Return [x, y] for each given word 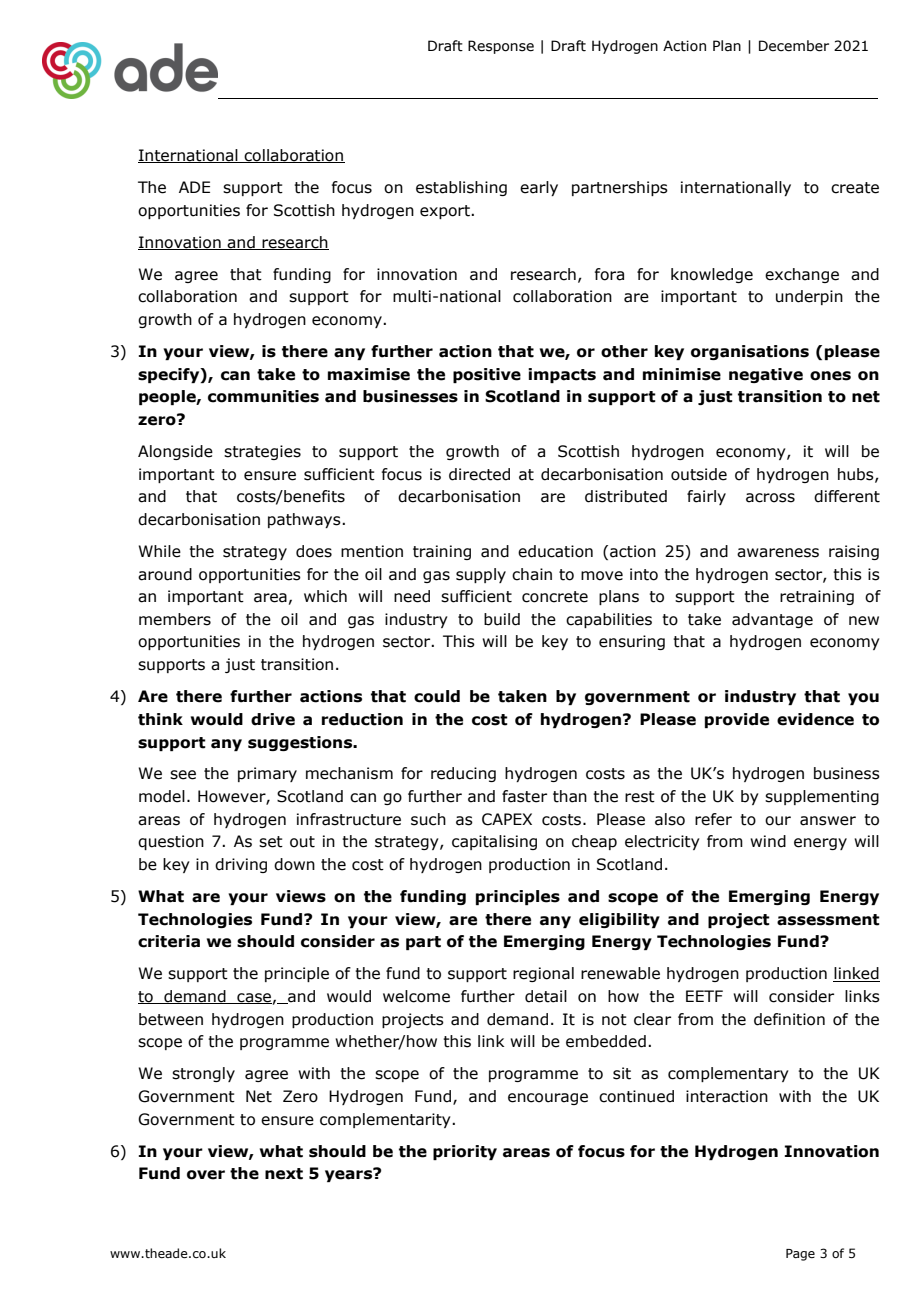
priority [465, 1152]
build [502, 619]
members [175, 619]
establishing [461, 188]
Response [501, 47]
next [284, 1174]
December [794, 46]
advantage [772, 620]
